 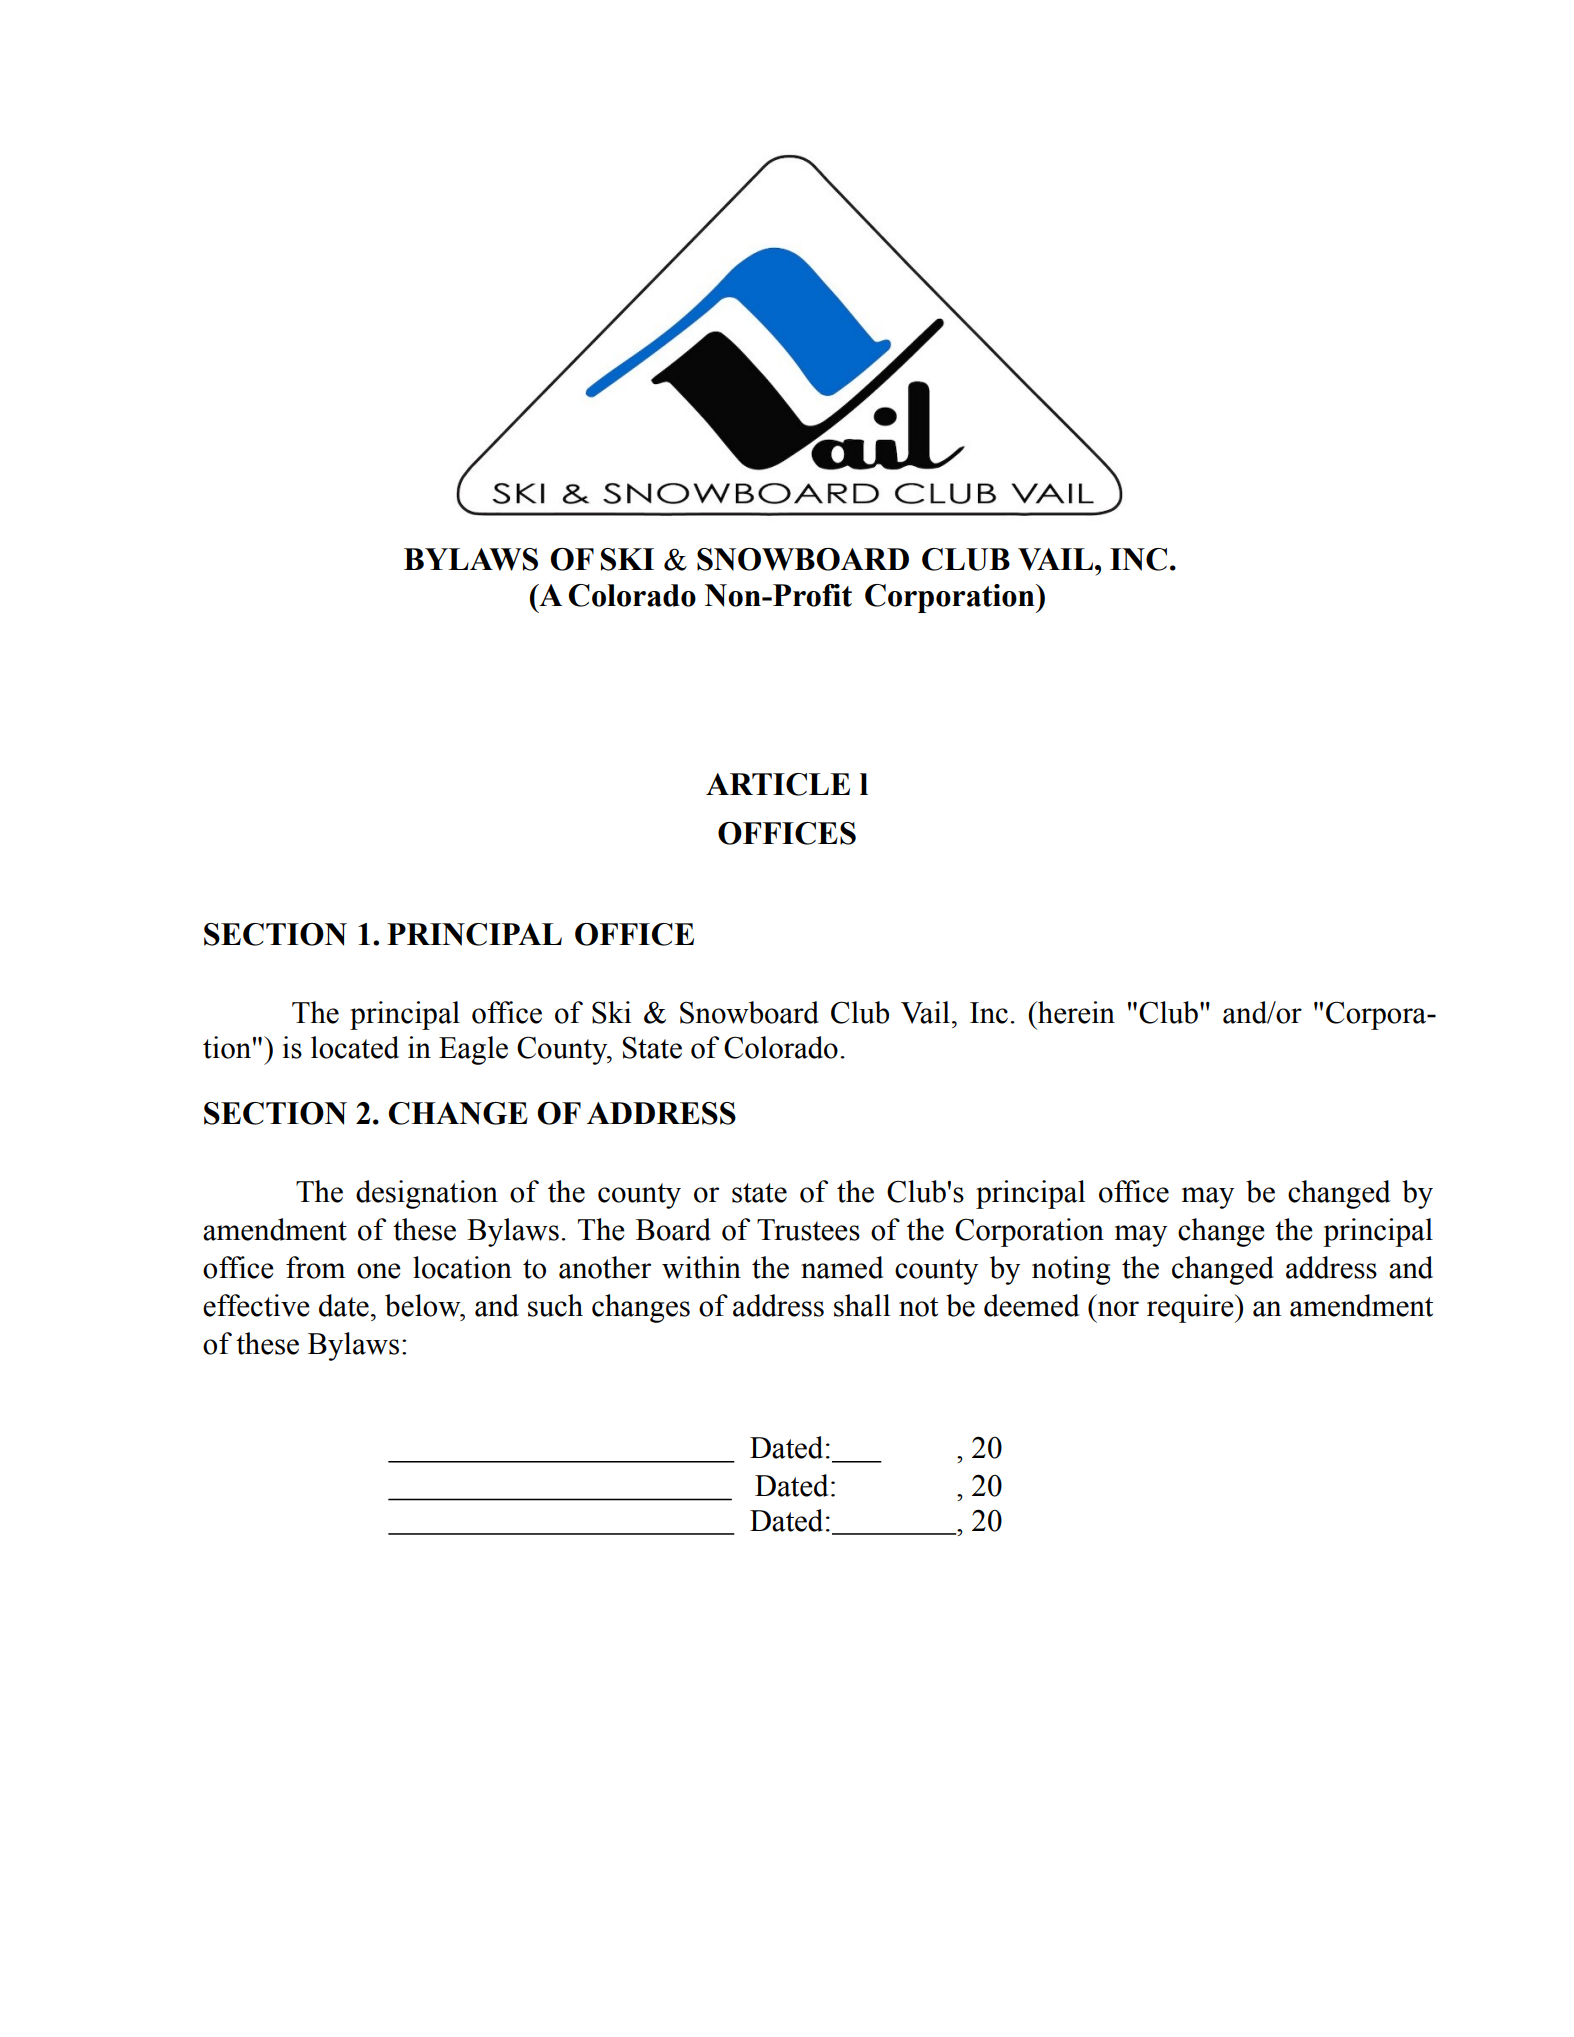 What do you see at coordinates (808, 1230) in the screenshot?
I see `Trustees` at bounding box center [808, 1230].
